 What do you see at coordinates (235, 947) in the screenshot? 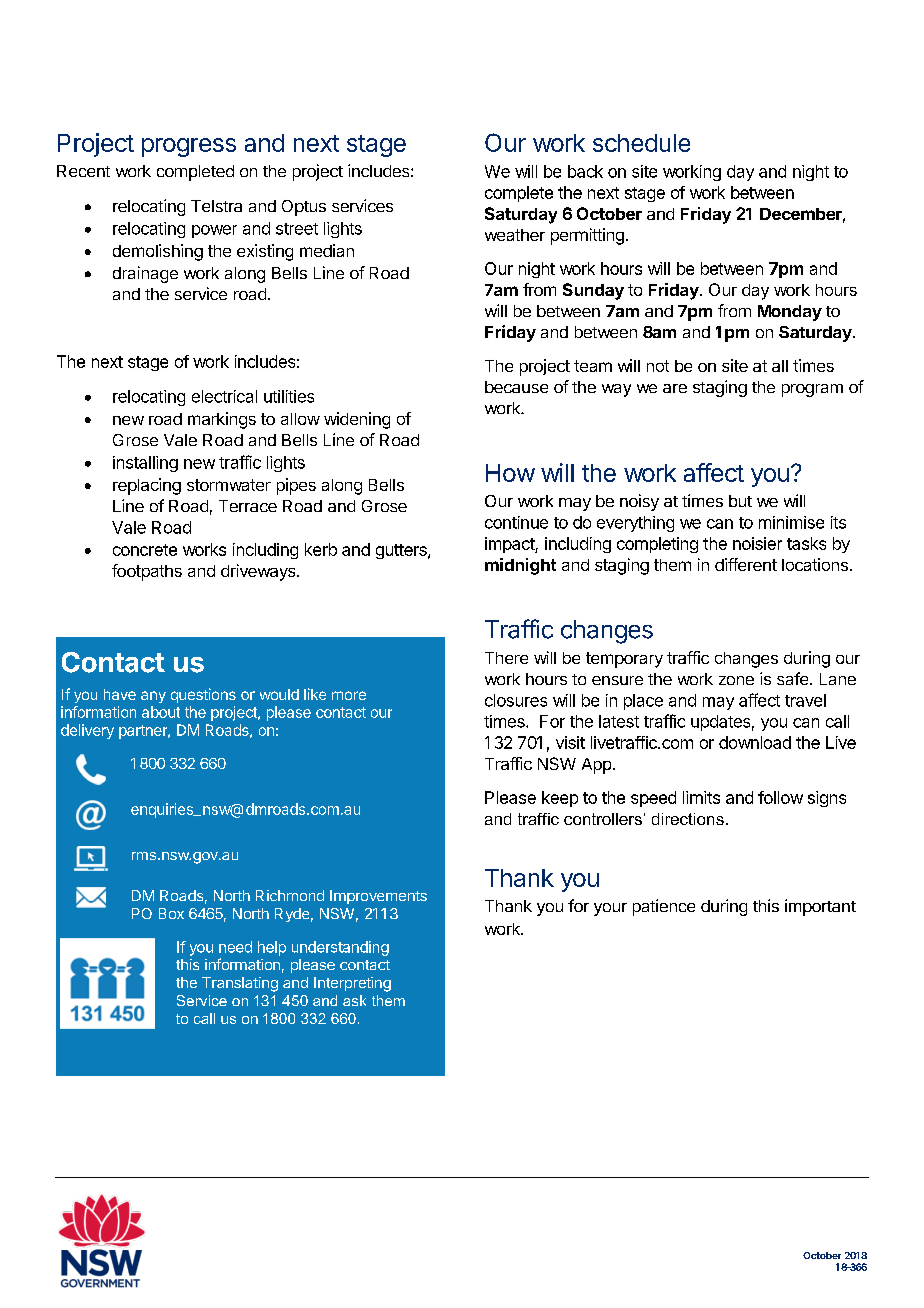
I see `need` at bounding box center [235, 947].
